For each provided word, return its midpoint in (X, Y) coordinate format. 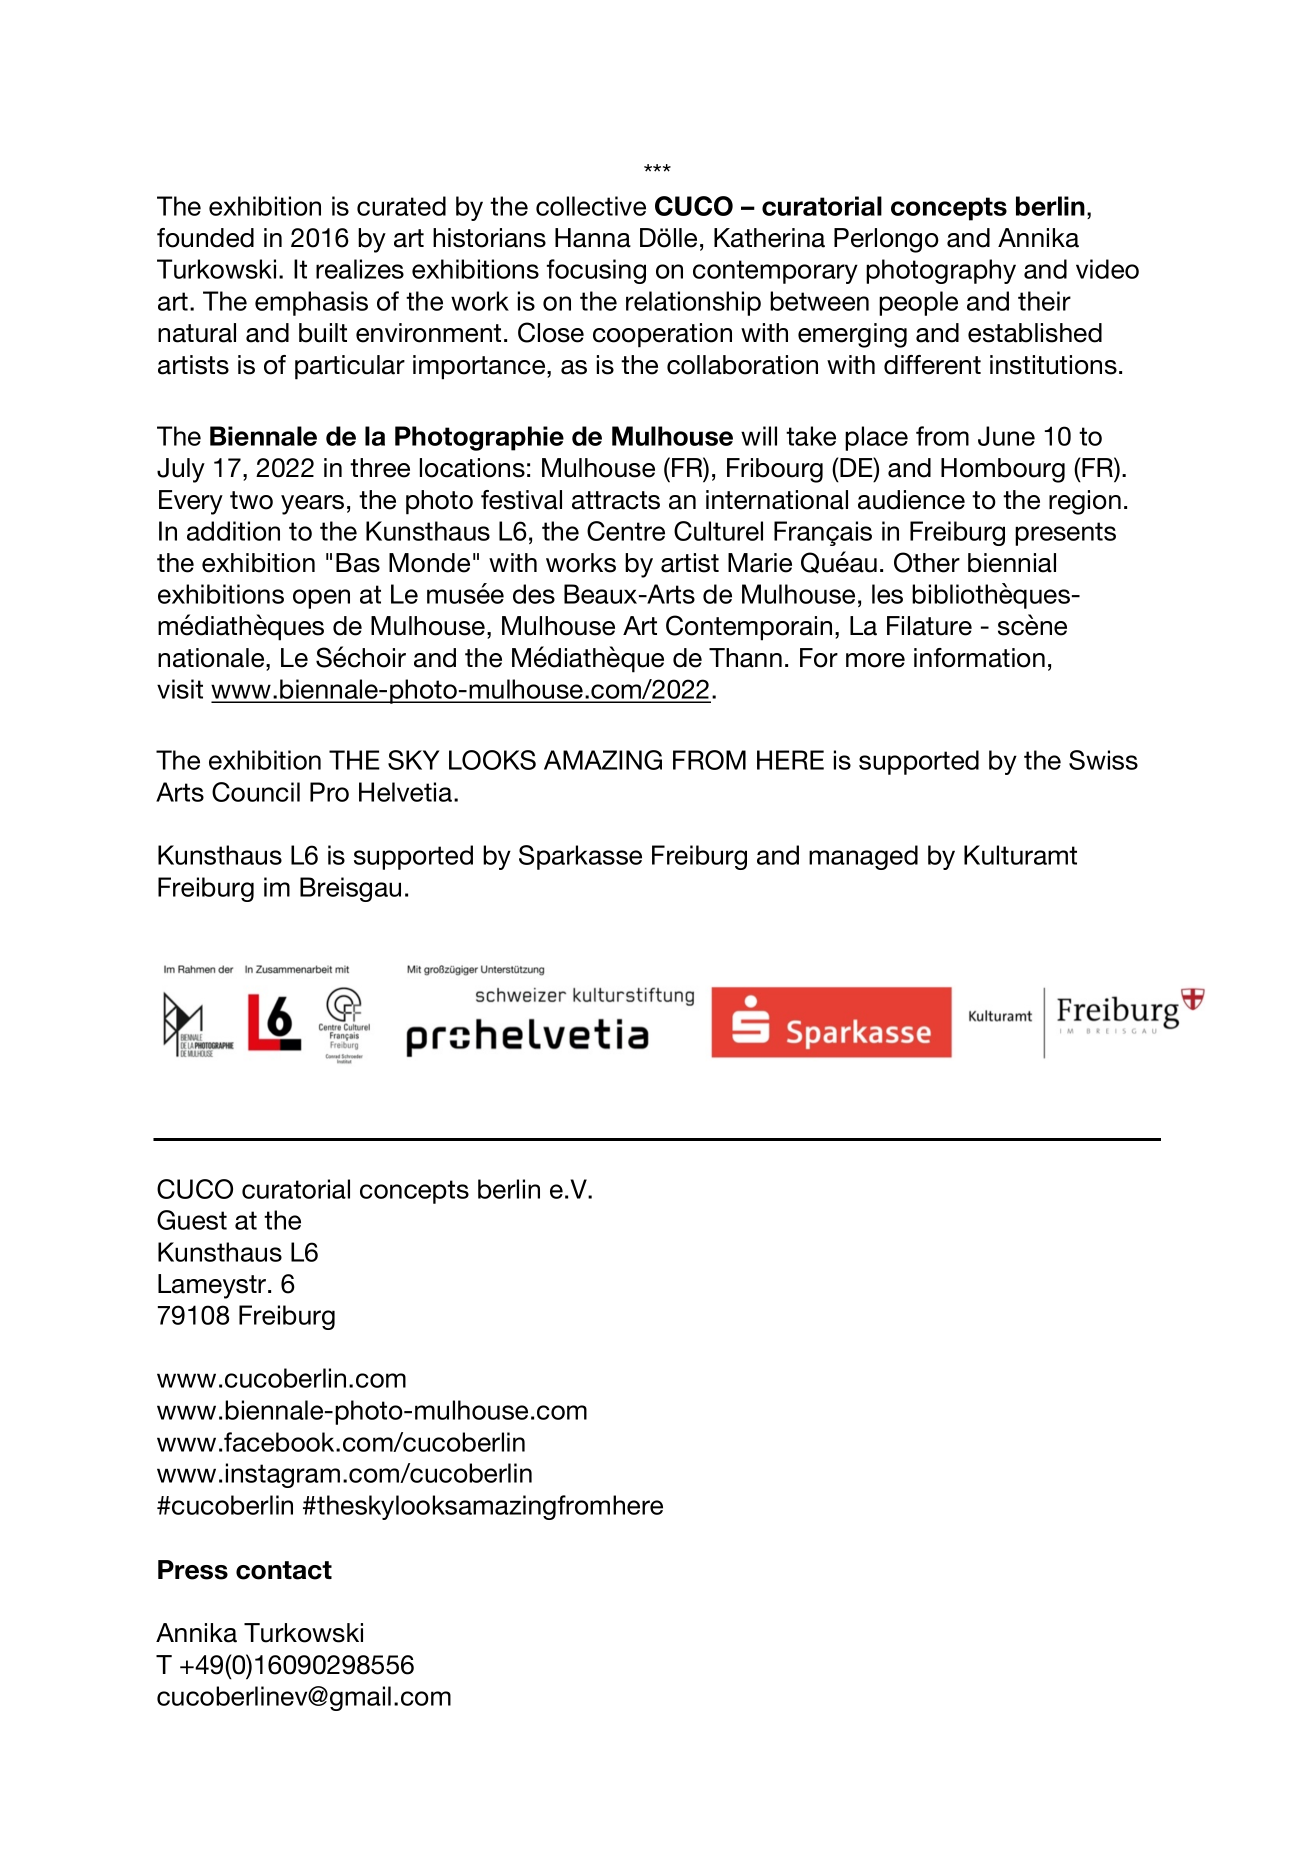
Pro (329, 792)
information (979, 658)
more (875, 660)
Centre (626, 531)
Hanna (593, 238)
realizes (360, 269)
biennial (1012, 563)
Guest (192, 1220)
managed (863, 857)
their (1044, 301)
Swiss (1103, 760)
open (321, 599)
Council (256, 792)
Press (193, 1570)
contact (284, 1570)
